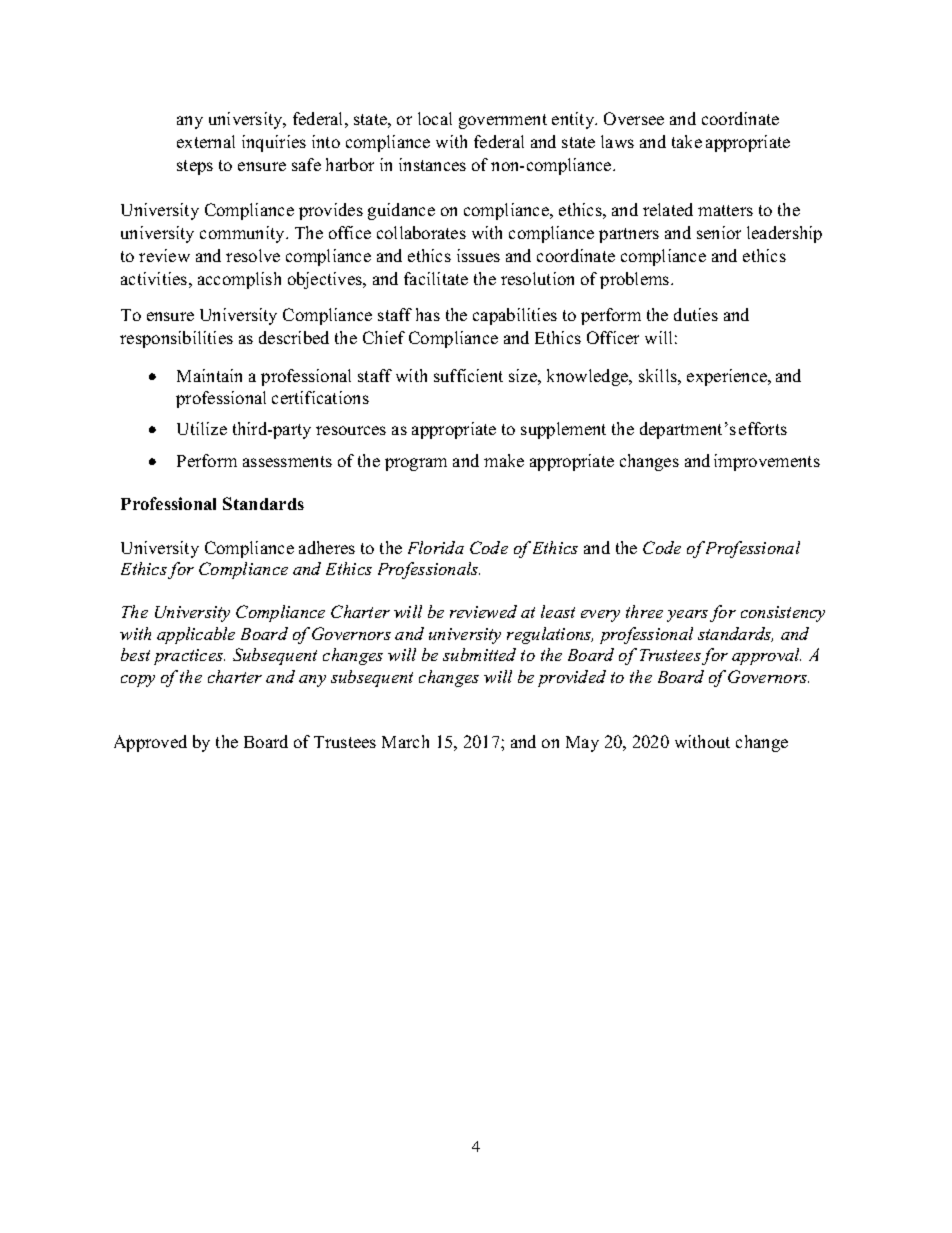 This document has width=952, height=1233. I want to click on years, so click(687, 616).
